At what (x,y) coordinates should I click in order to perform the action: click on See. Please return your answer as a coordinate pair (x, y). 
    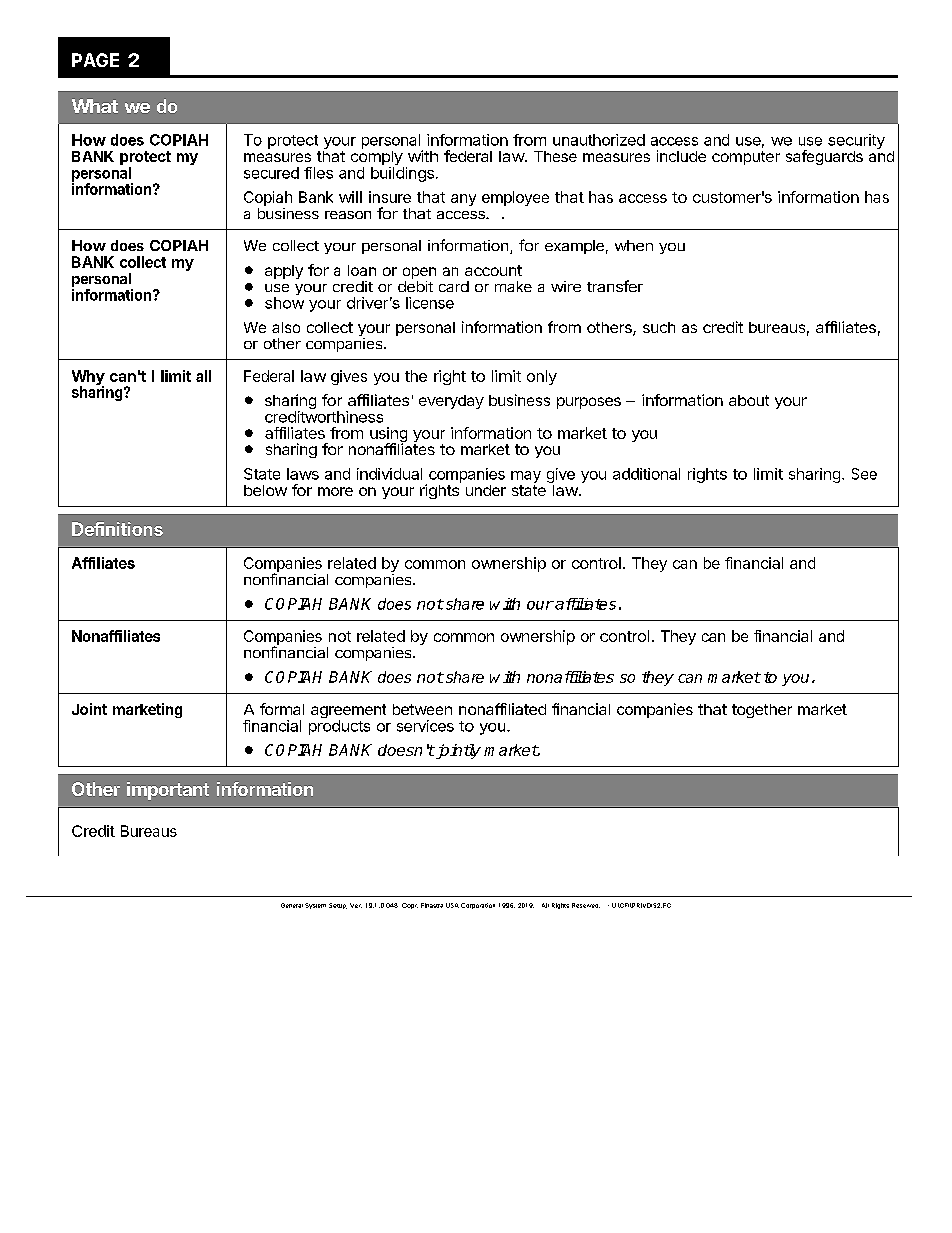
    Looking at the image, I should click on (864, 474).
